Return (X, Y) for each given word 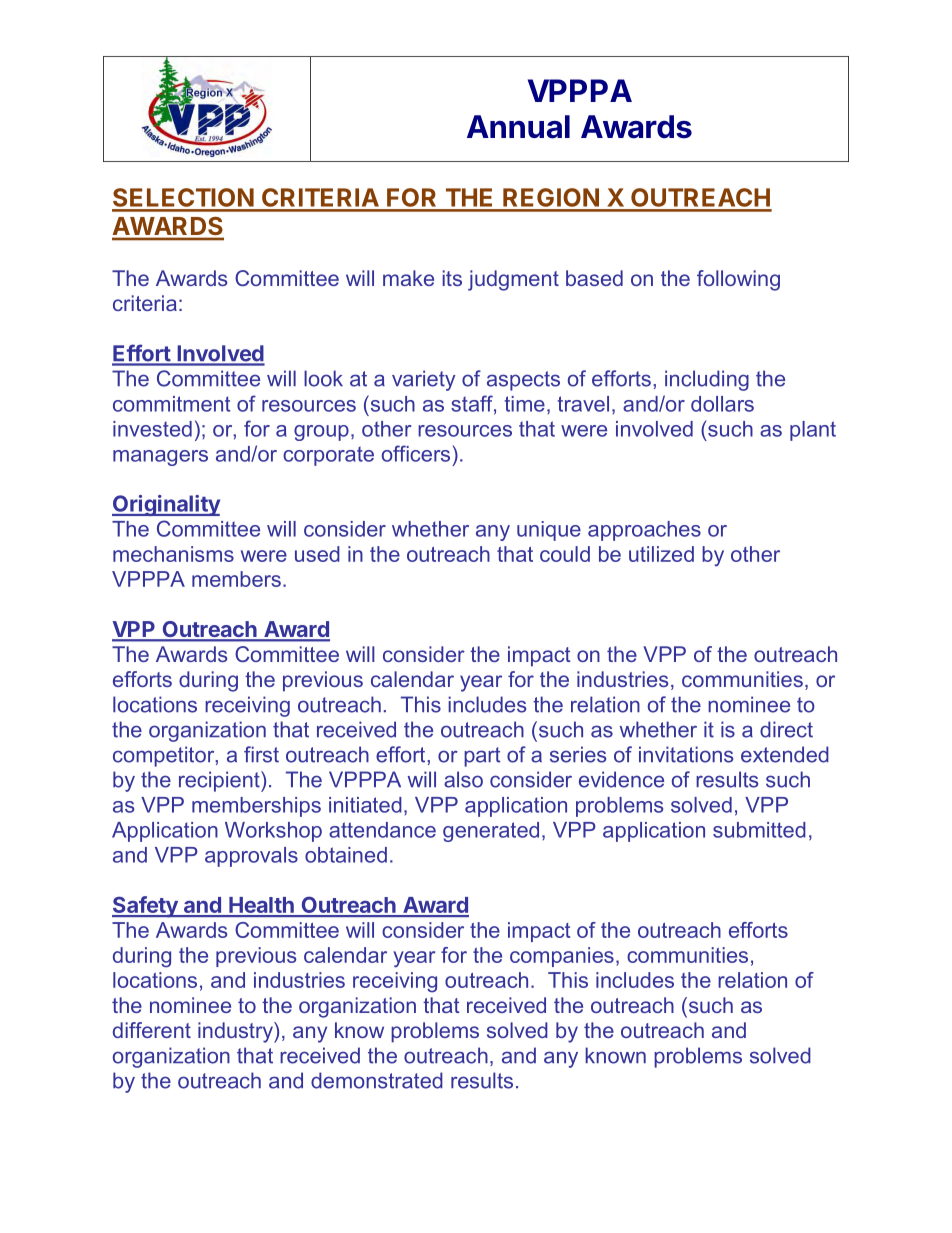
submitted (759, 830)
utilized (661, 554)
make (408, 278)
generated (491, 832)
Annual (518, 127)
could (565, 554)
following (738, 280)
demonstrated (377, 1080)
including (707, 380)
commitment (171, 404)
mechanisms (173, 554)
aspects (523, 381)
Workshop (273, 832)
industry (236, 1032)
